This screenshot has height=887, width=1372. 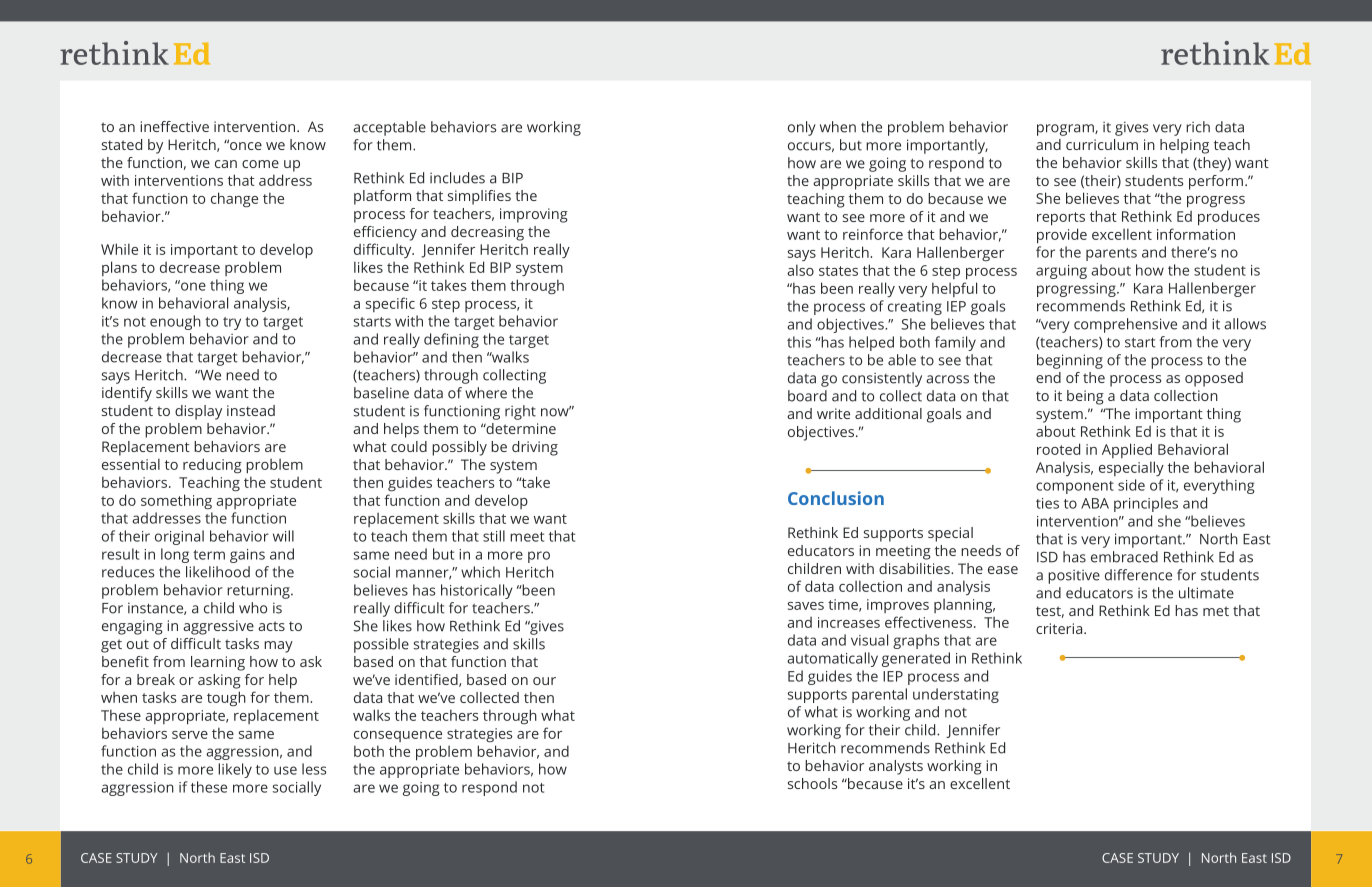 I want to click on Applied, so click(x=1127, y=450).
